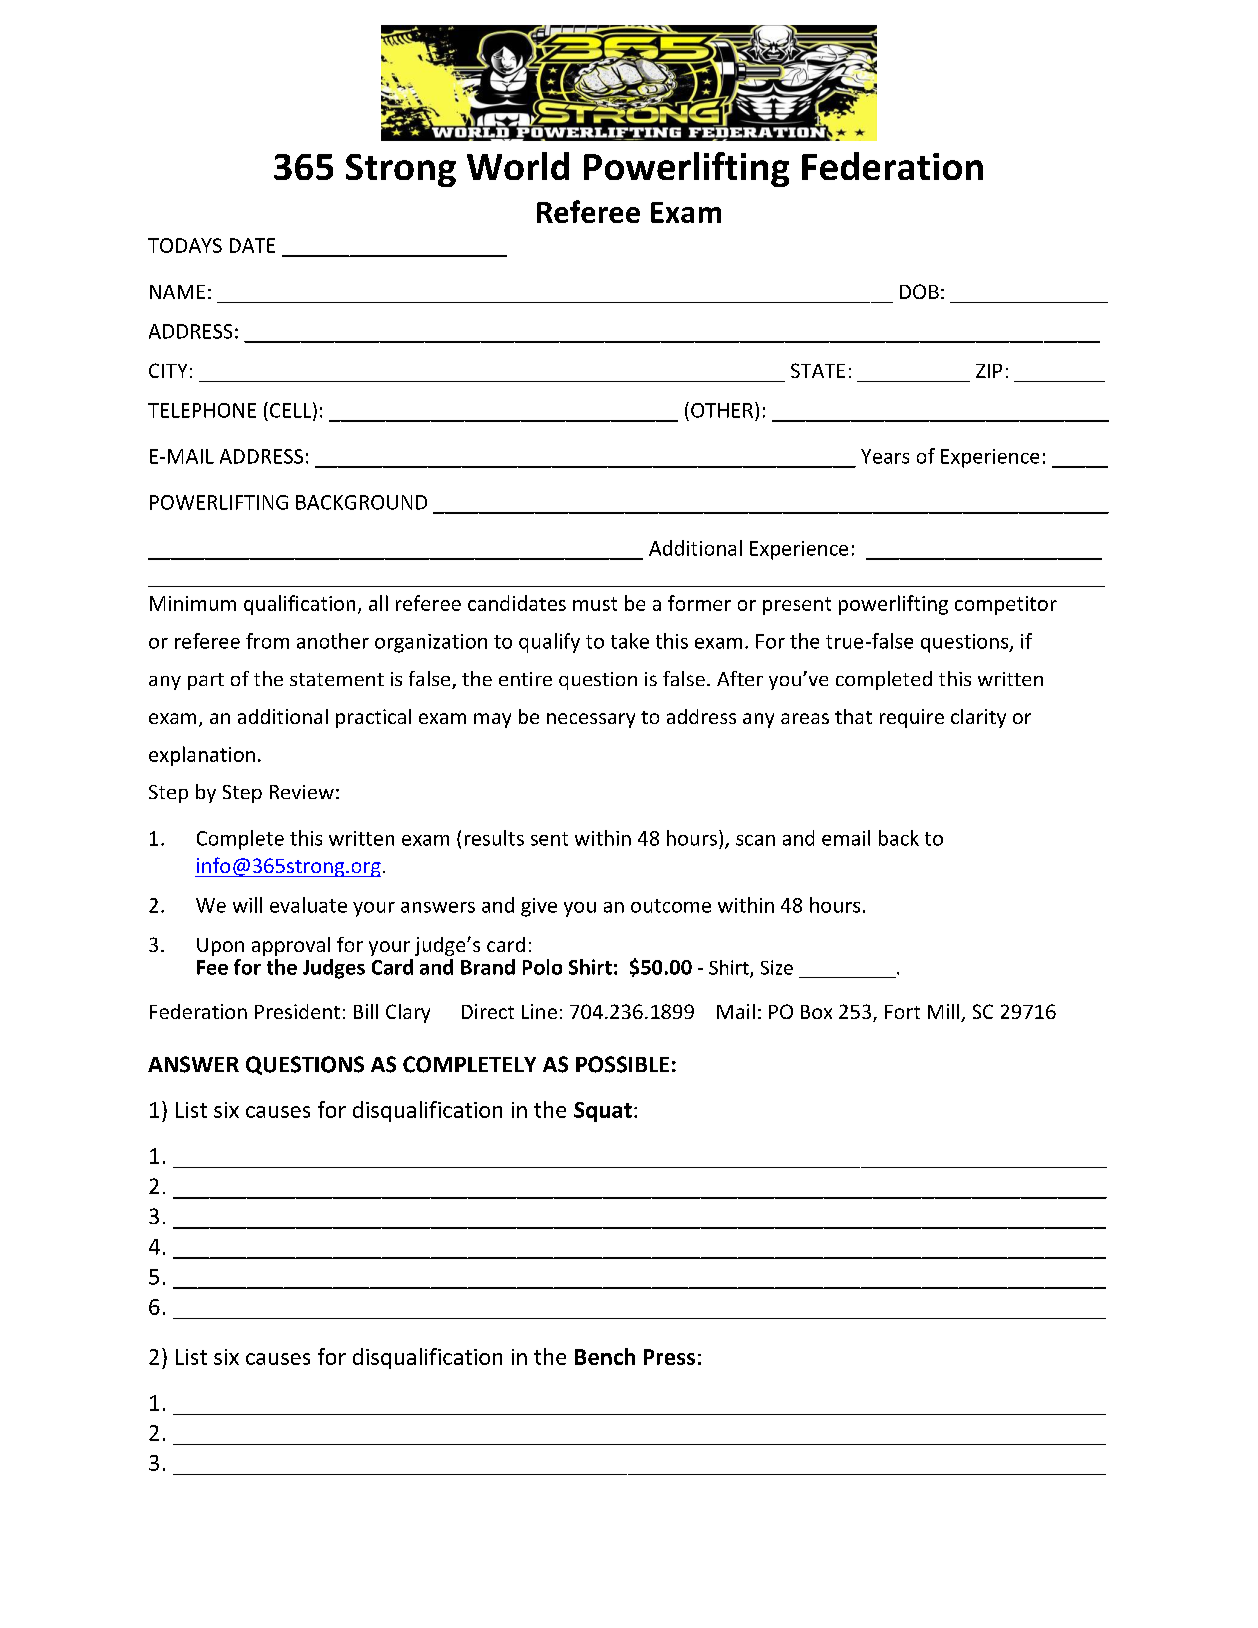  What do you see at coordinates (622, 1064) in the document?
I see `POSSIBLE` at bounding box center [622, 1064].
